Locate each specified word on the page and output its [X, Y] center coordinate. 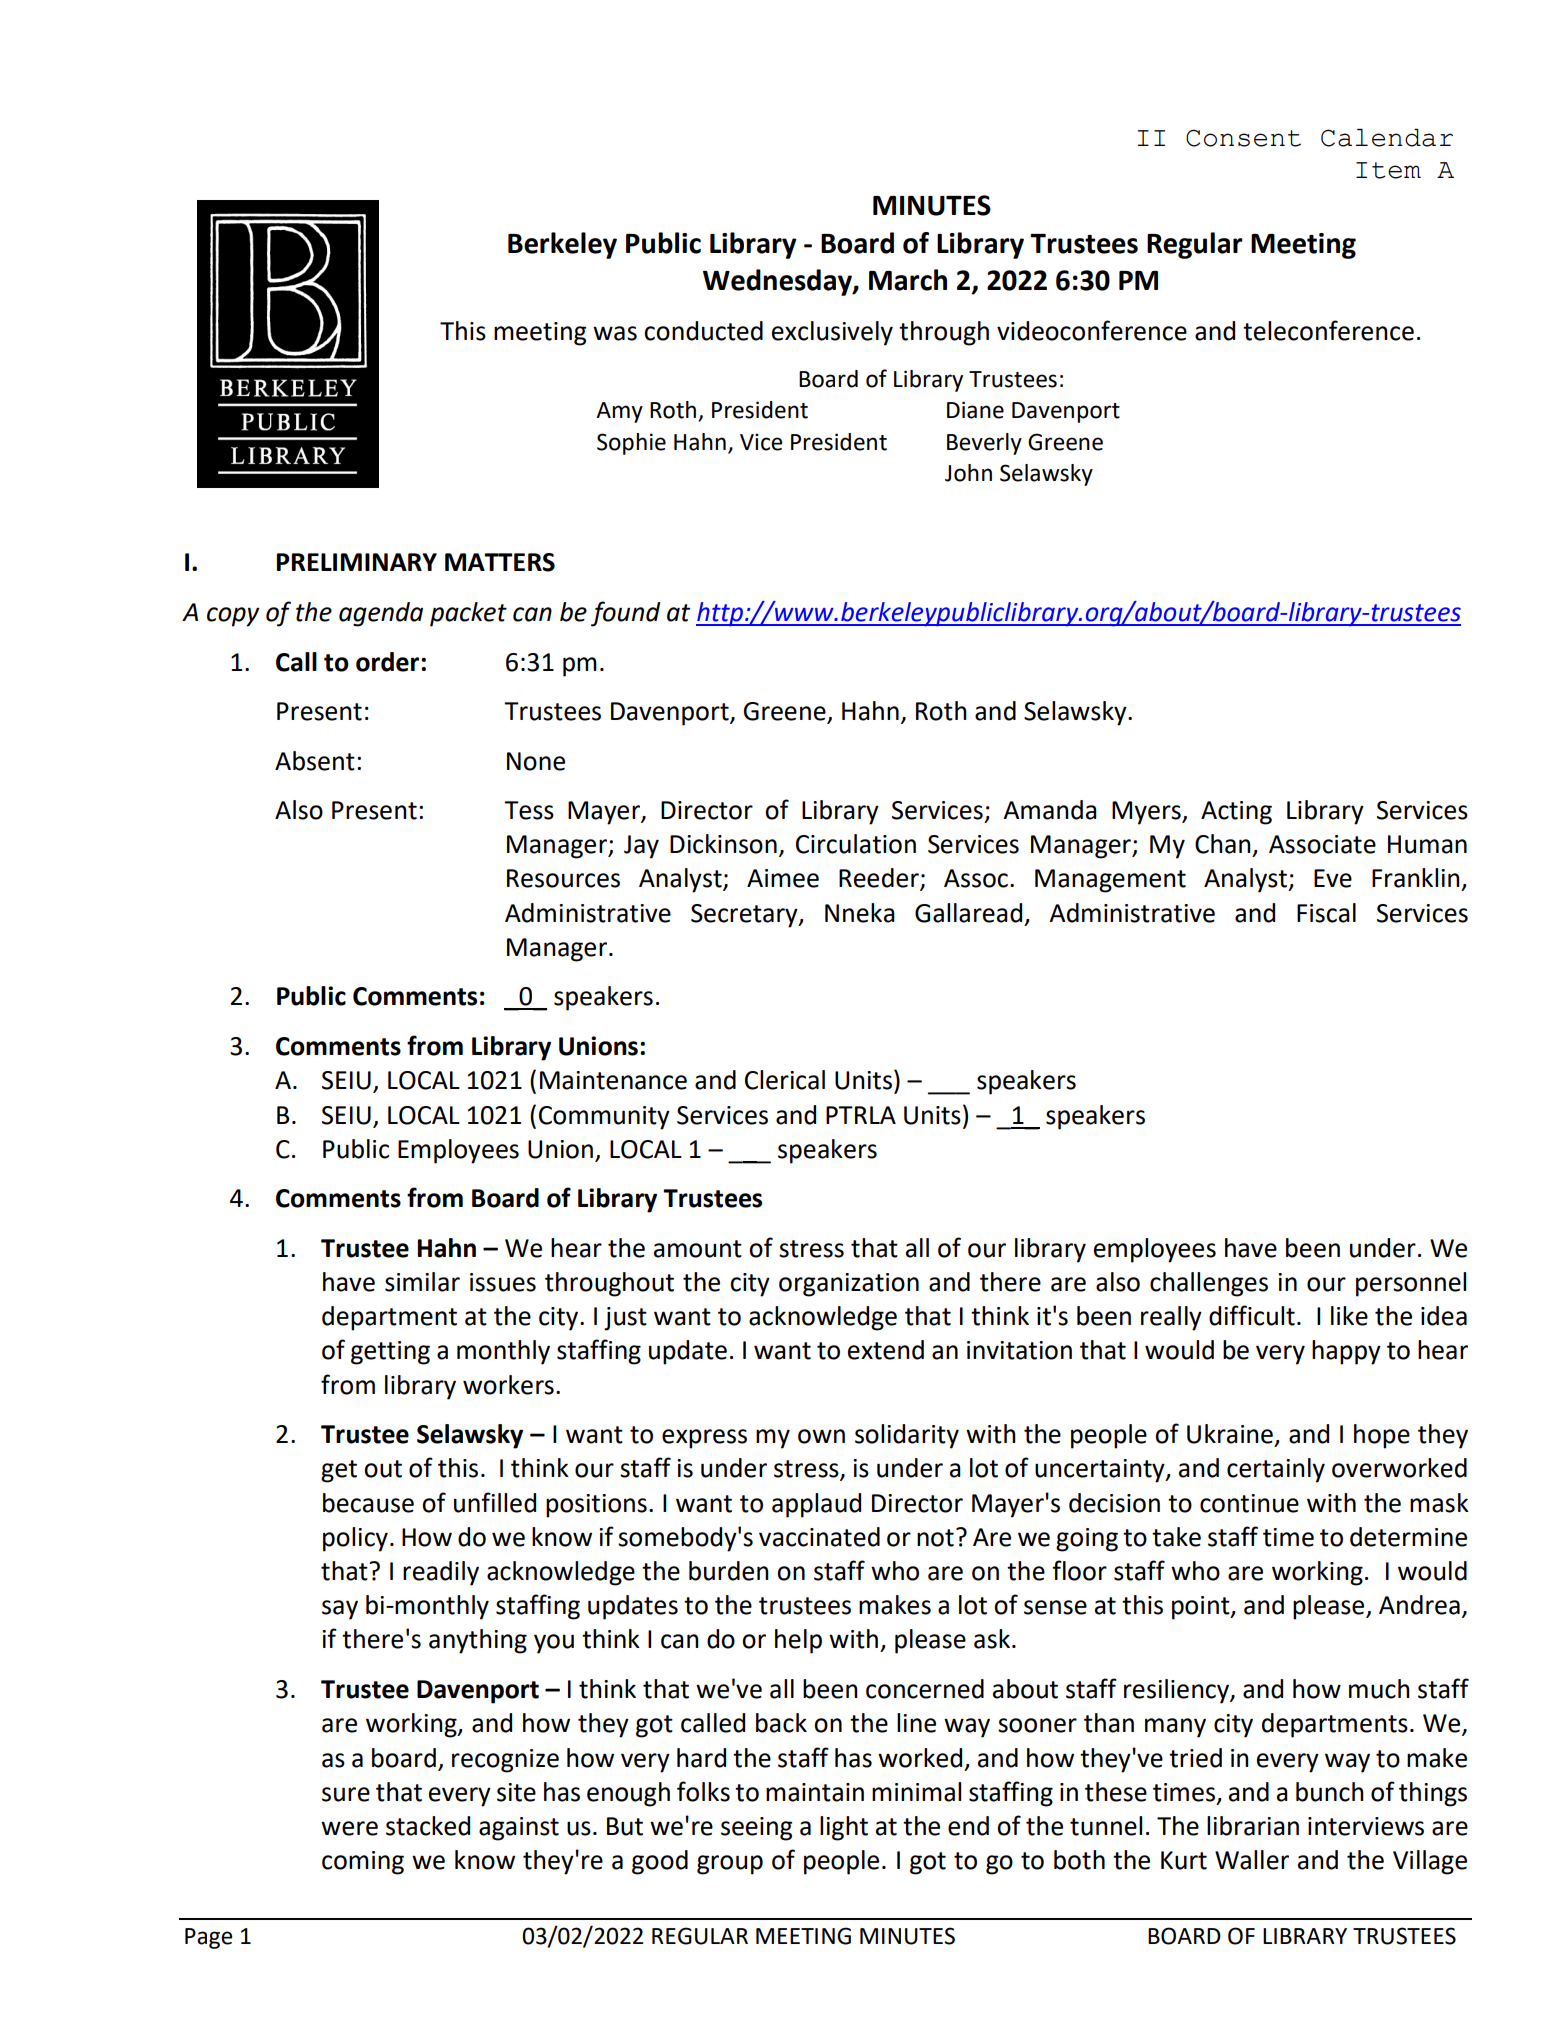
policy [355, 1539]
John [968, 473]
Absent [315, 761]
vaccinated [819, 1537]
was [615, 333]
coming [363, 1863]
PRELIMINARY [357, 562]
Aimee [783, 878]
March [908, 280]
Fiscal [1326, 913]
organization [849, 1285]
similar [422, 1282]
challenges [1209, 1284]
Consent [1243, 138]
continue [1249, 1503]
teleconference [1328, 330]
